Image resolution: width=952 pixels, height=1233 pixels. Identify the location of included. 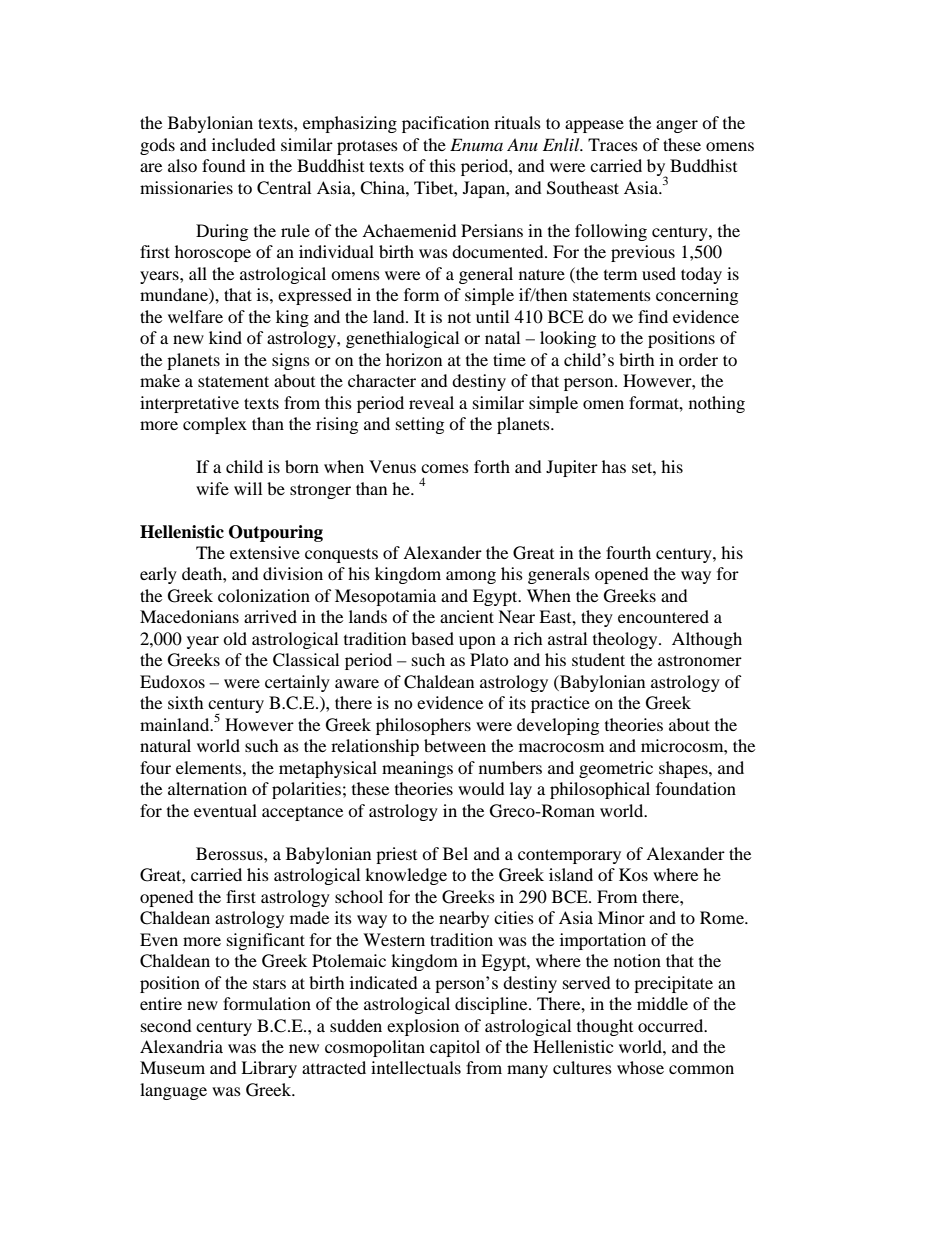
(244, 144).
